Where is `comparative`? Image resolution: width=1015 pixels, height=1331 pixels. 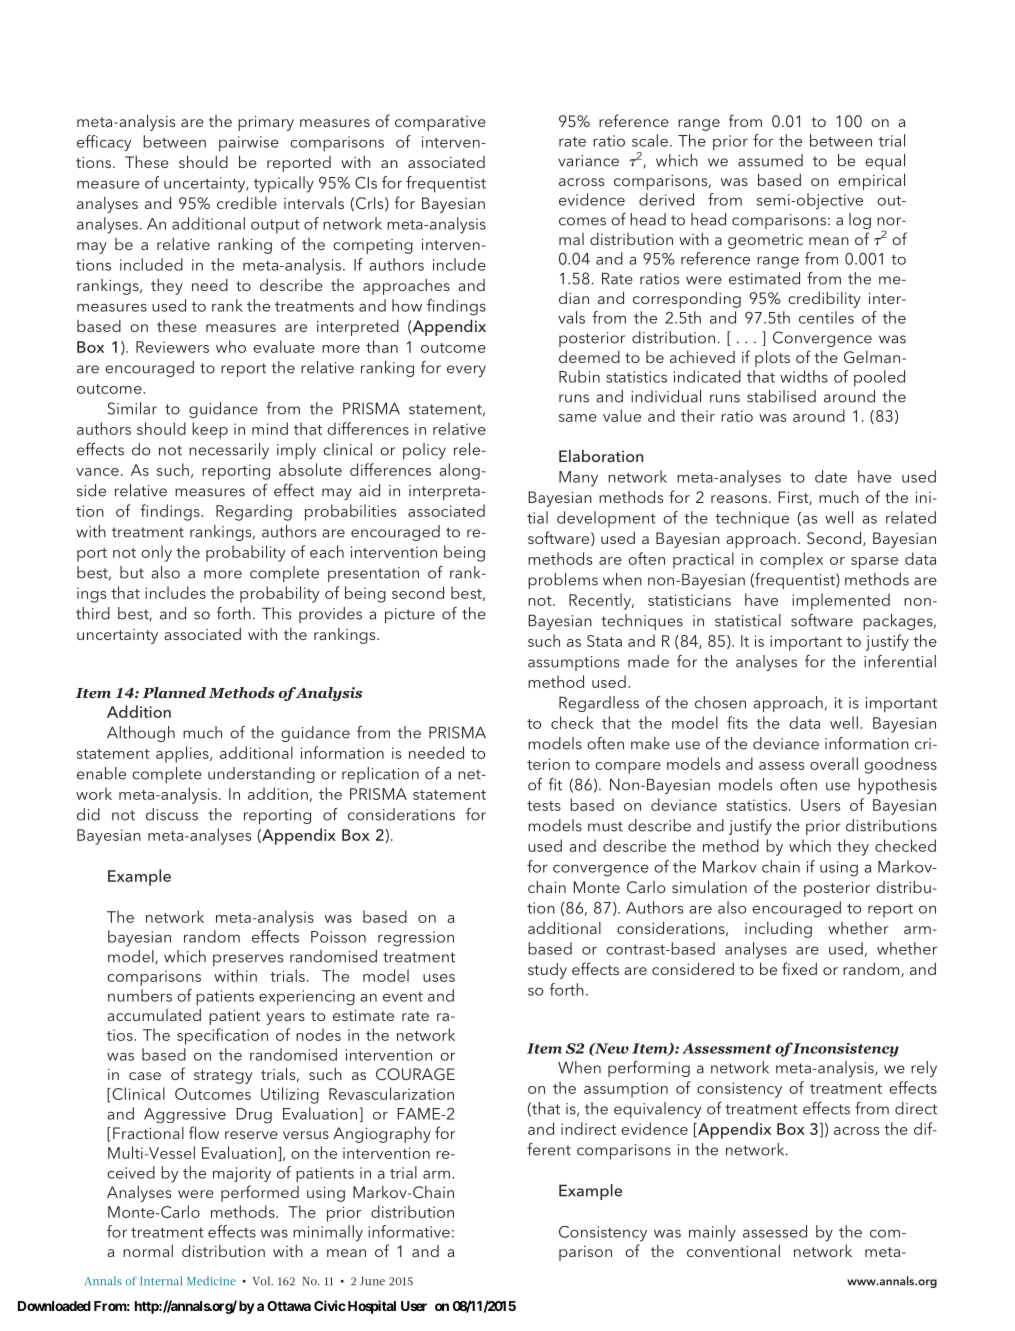 comparative is located at coordinates (440, 123).
